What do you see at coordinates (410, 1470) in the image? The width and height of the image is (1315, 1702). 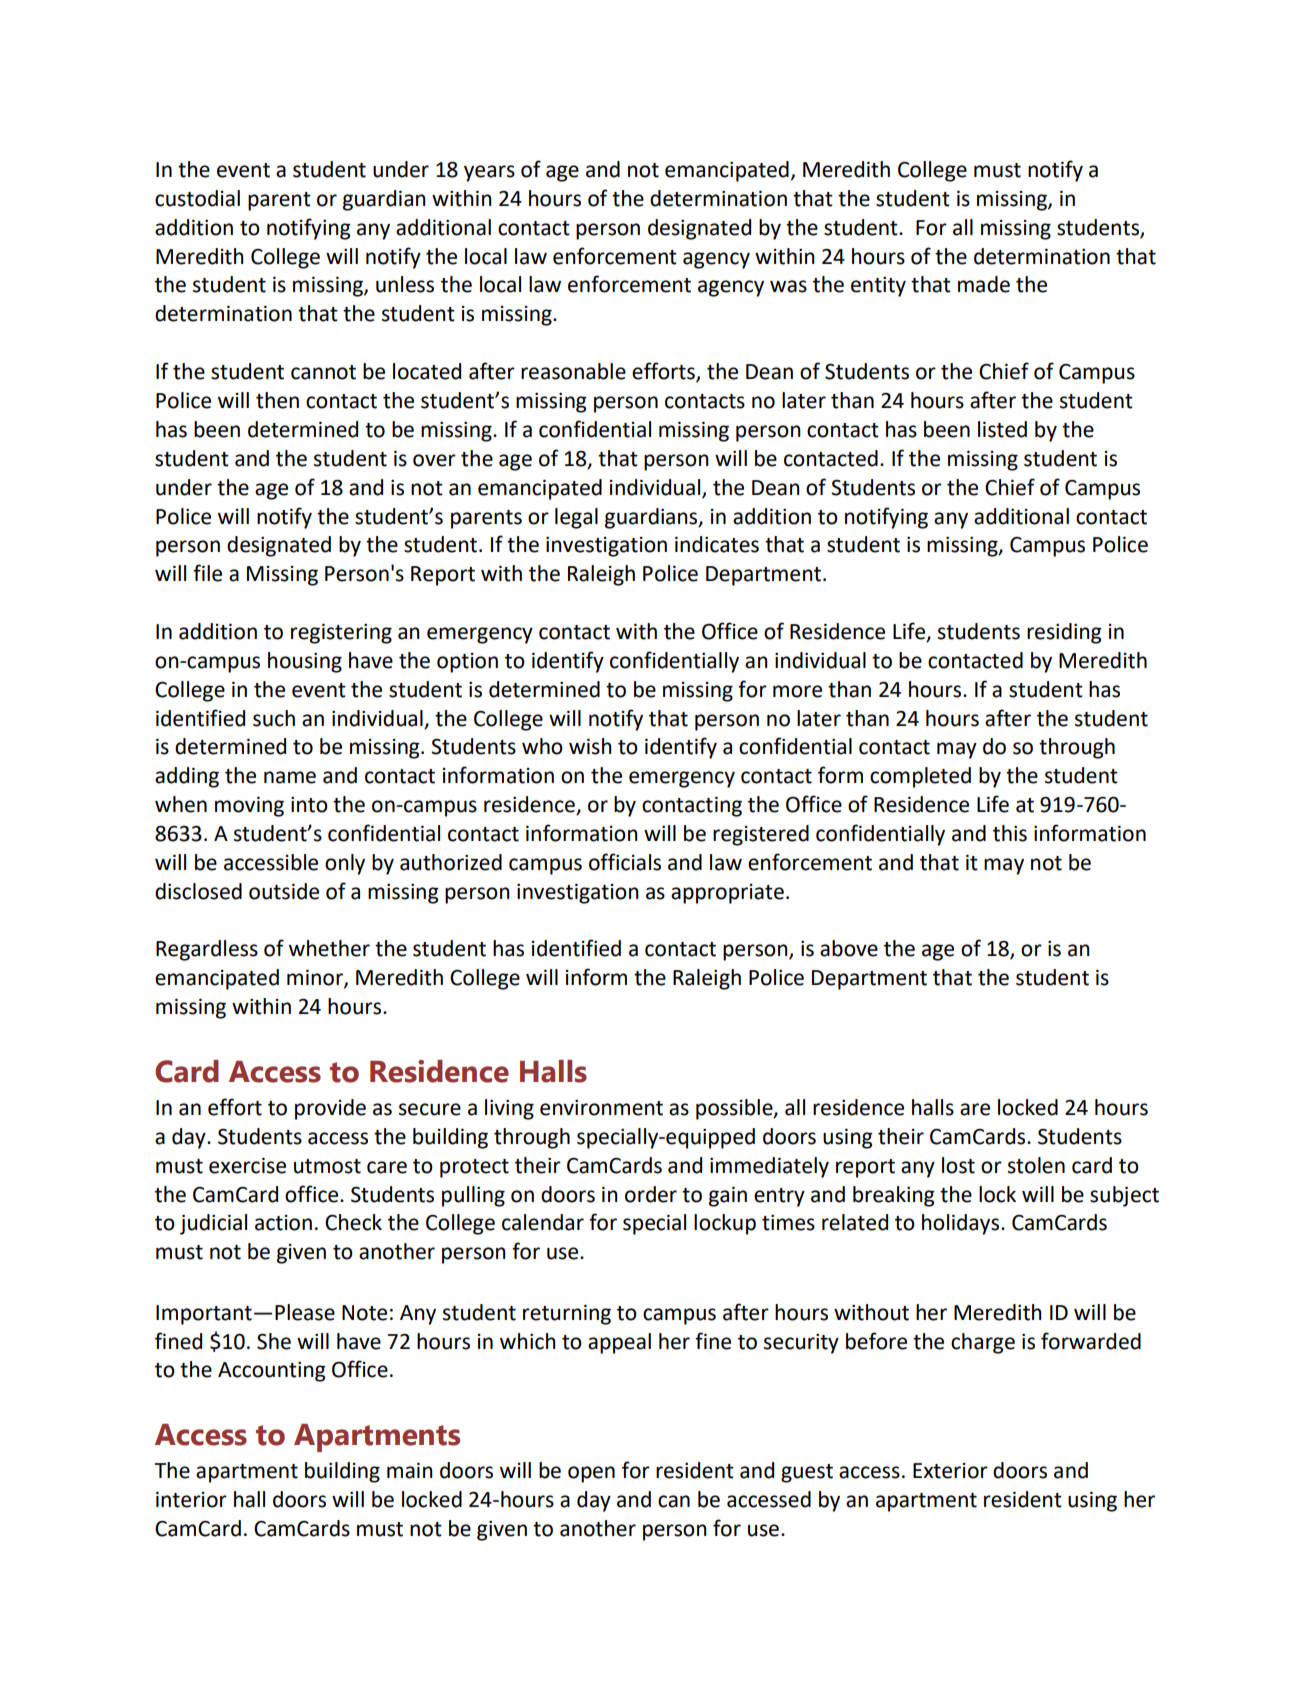 I see `main` at bounding box center [410, 1470].
